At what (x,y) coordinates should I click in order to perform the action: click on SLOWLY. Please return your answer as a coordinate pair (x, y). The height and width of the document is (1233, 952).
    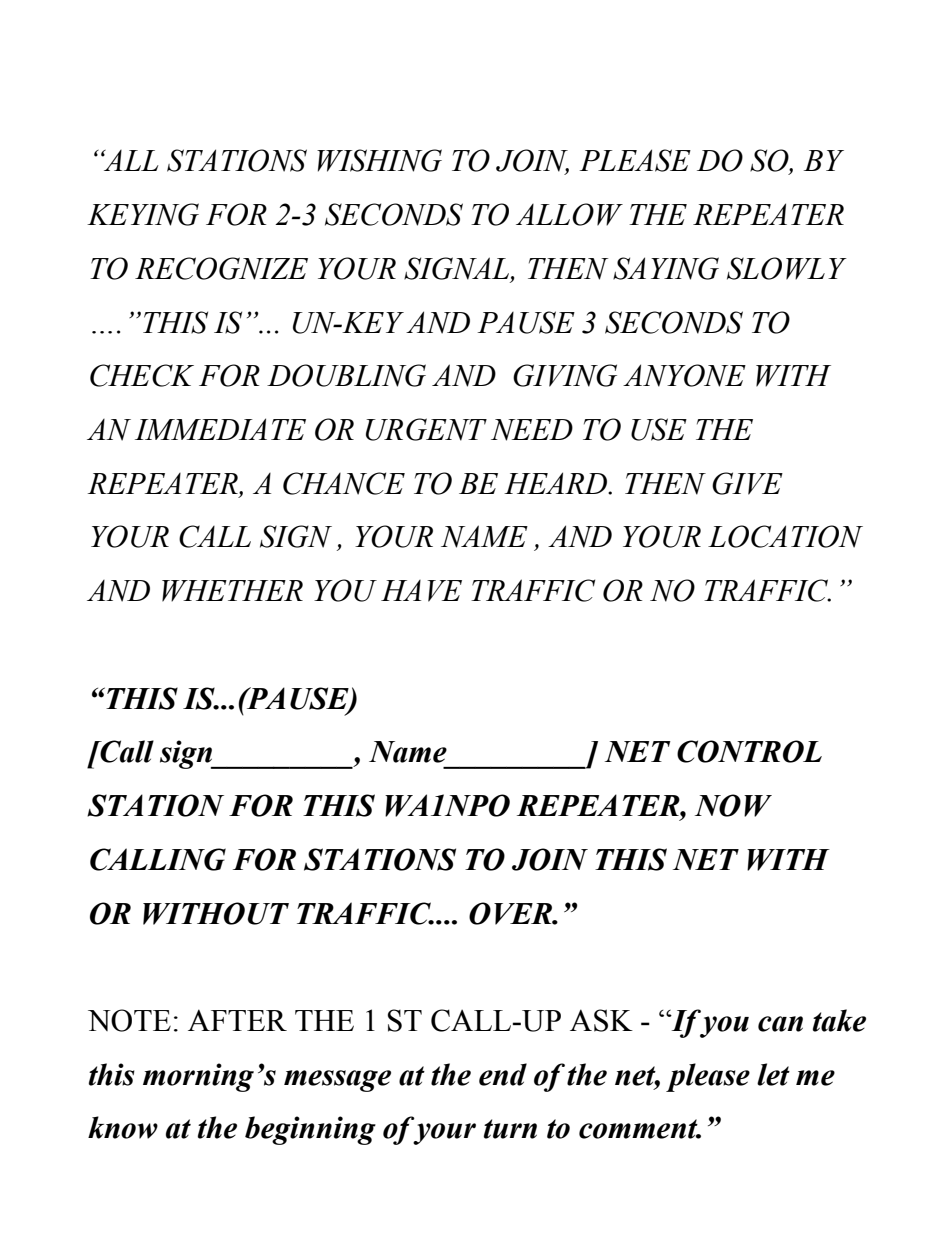
    Looking at the image, I should click on (787, 268).
